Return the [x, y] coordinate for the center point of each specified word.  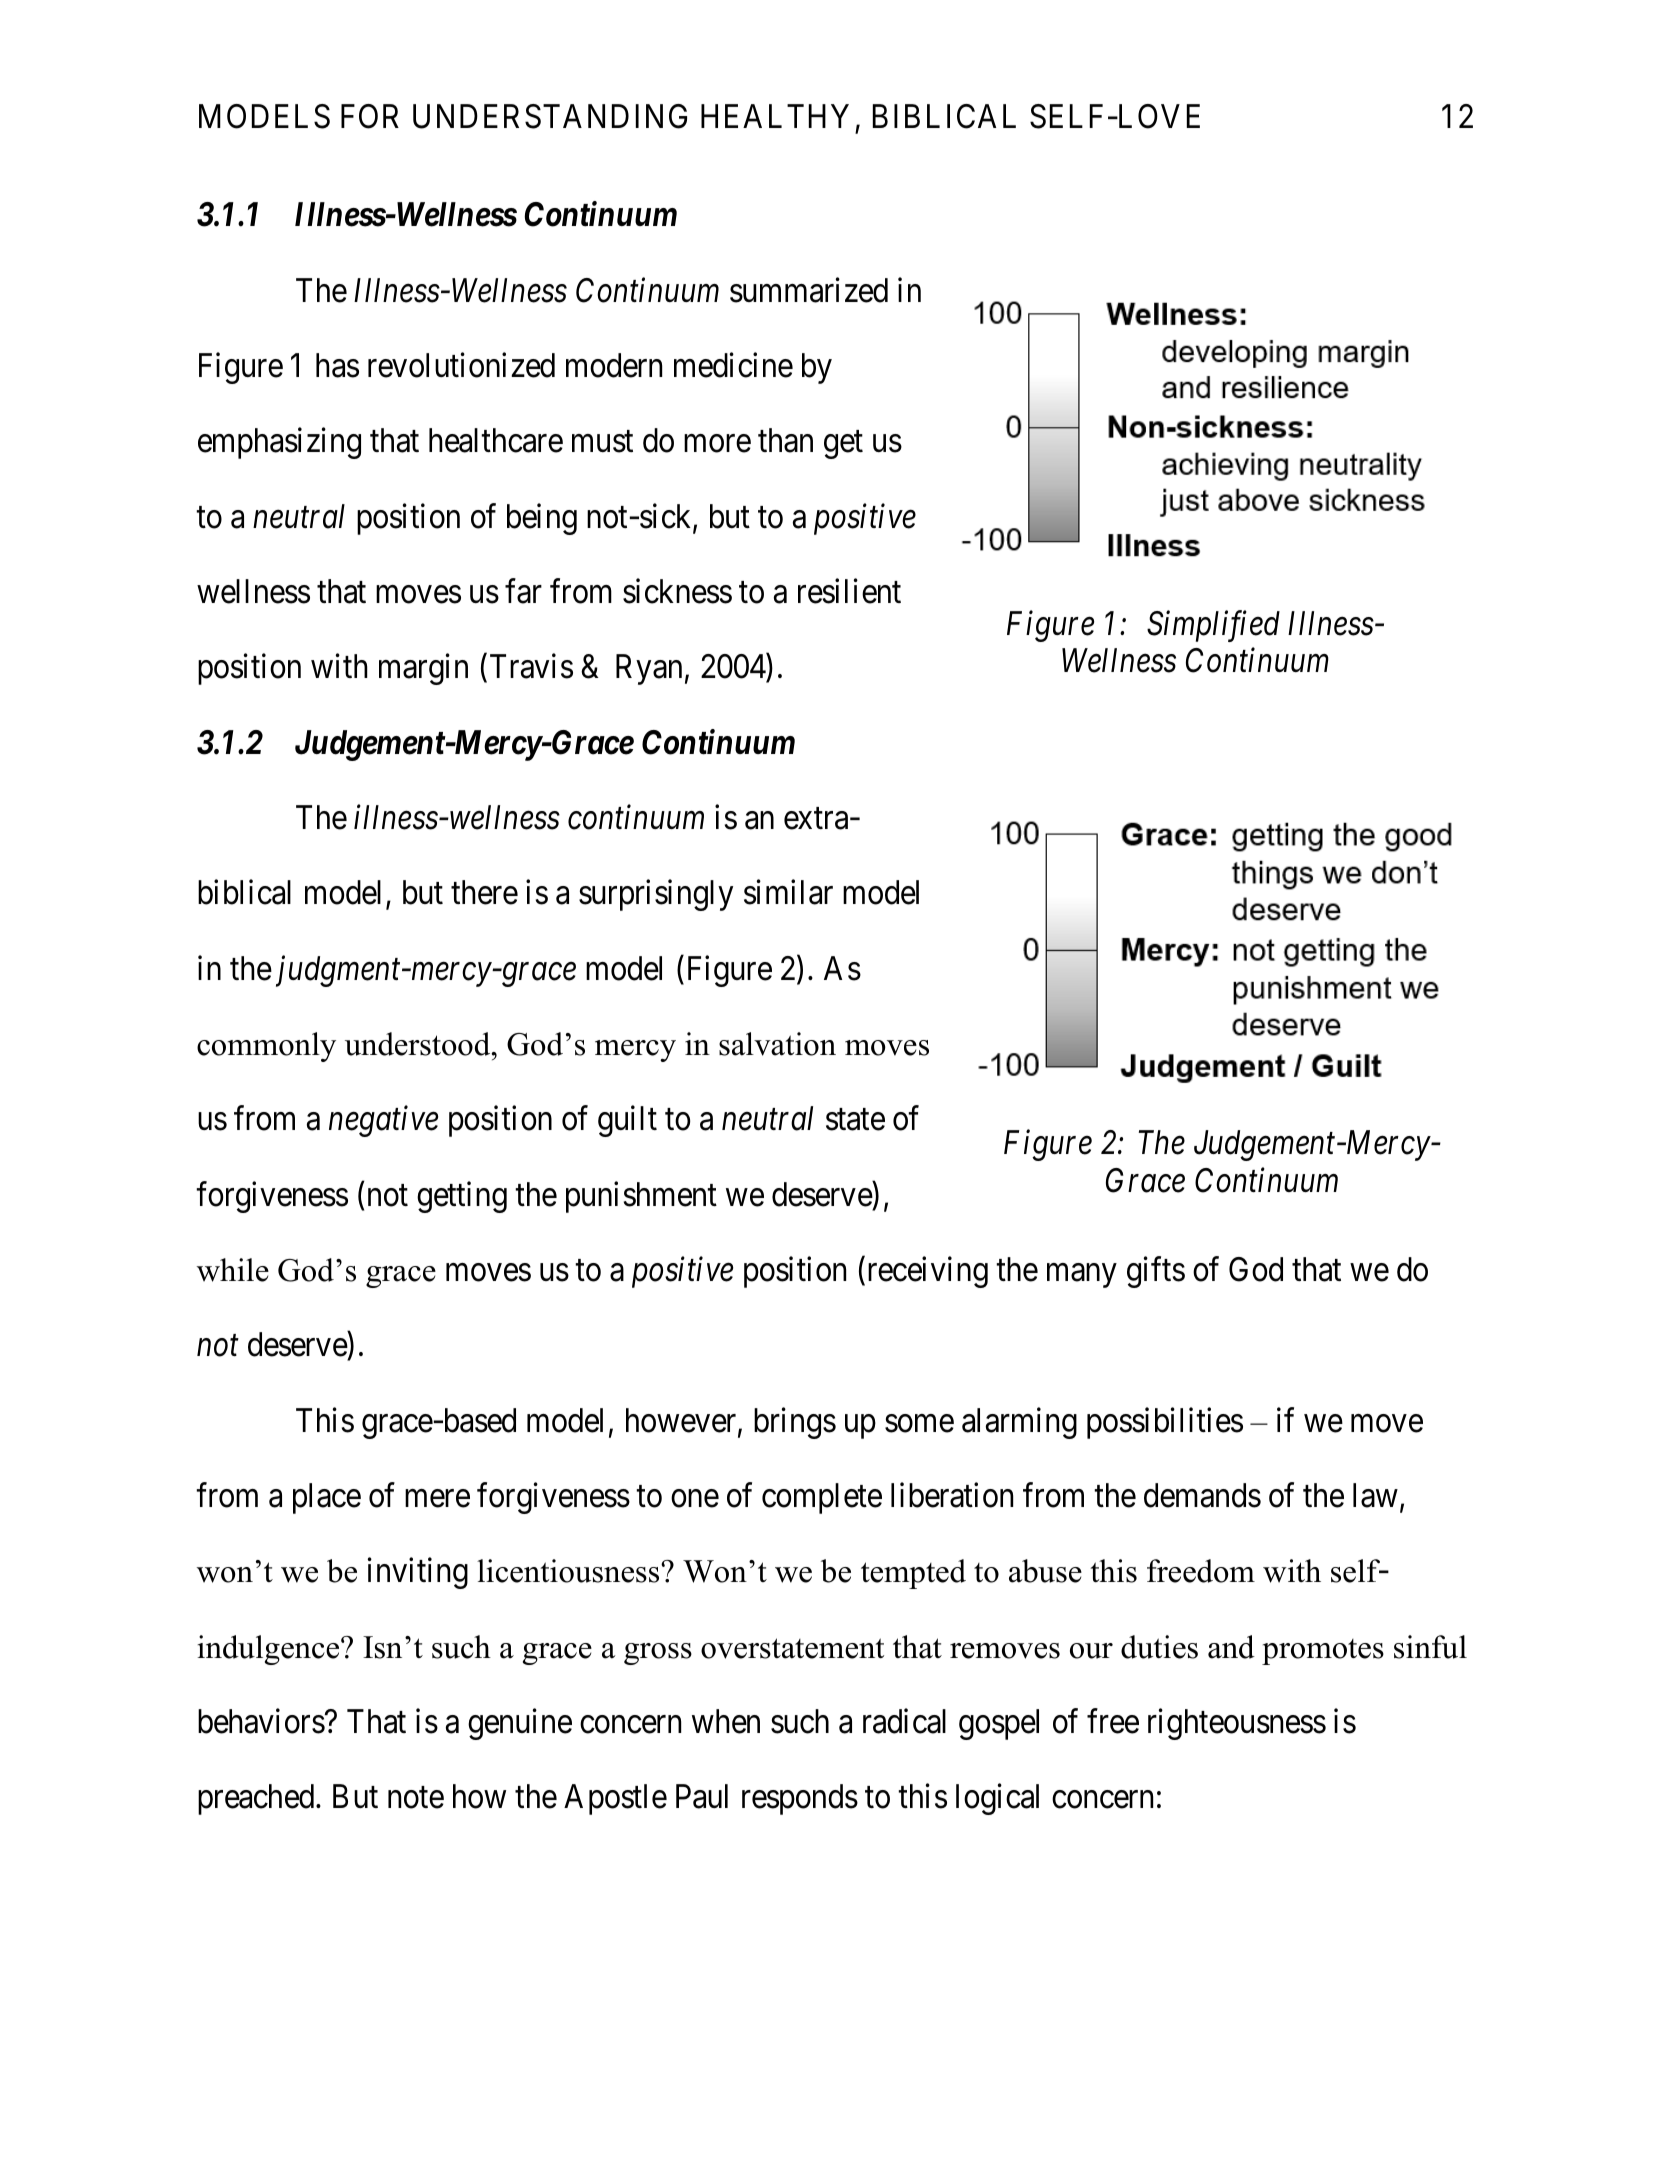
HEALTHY [775, 116]
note [416, 1798]
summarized [809, 290]
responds [800, 1799]
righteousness [1237, 1724]
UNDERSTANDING [550, 116]
